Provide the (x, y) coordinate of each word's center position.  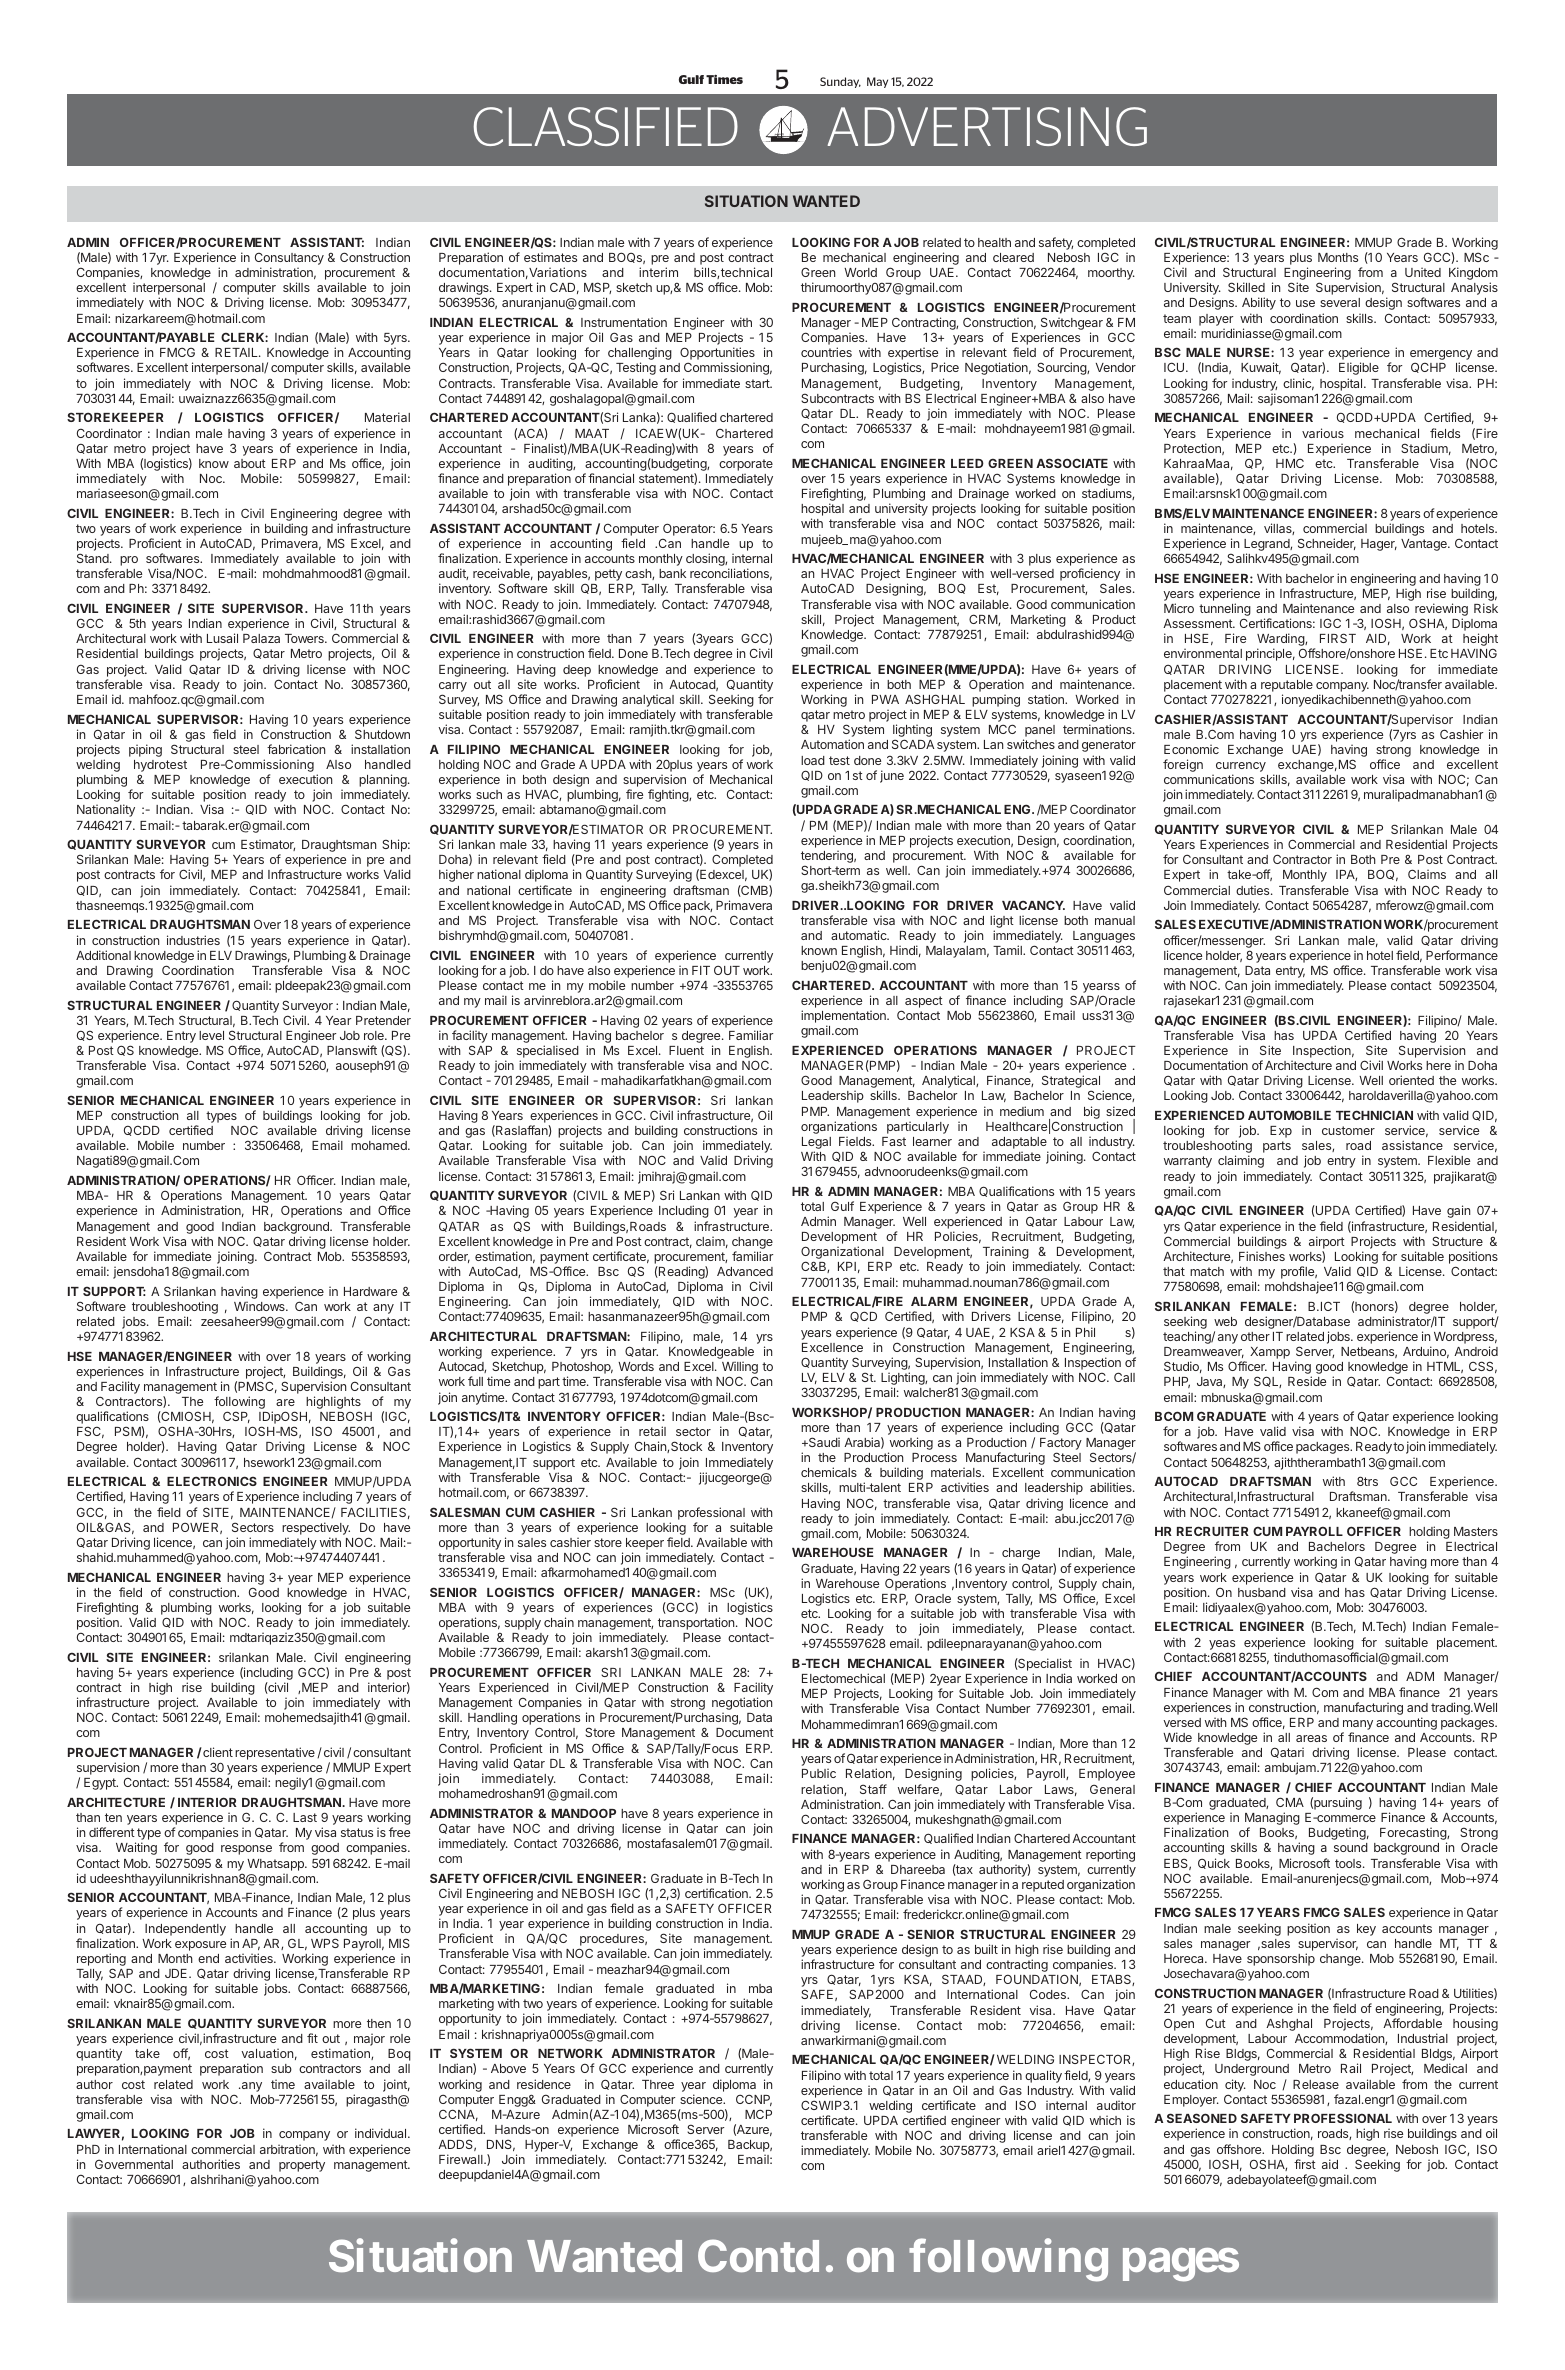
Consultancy (289, 260)
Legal (816, 1144)
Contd (758, 2255)
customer (1348, 1130)
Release (1316, 2084)
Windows (260, 1306)
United (1423, 272)
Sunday (840, 82)
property (302, 2166)
